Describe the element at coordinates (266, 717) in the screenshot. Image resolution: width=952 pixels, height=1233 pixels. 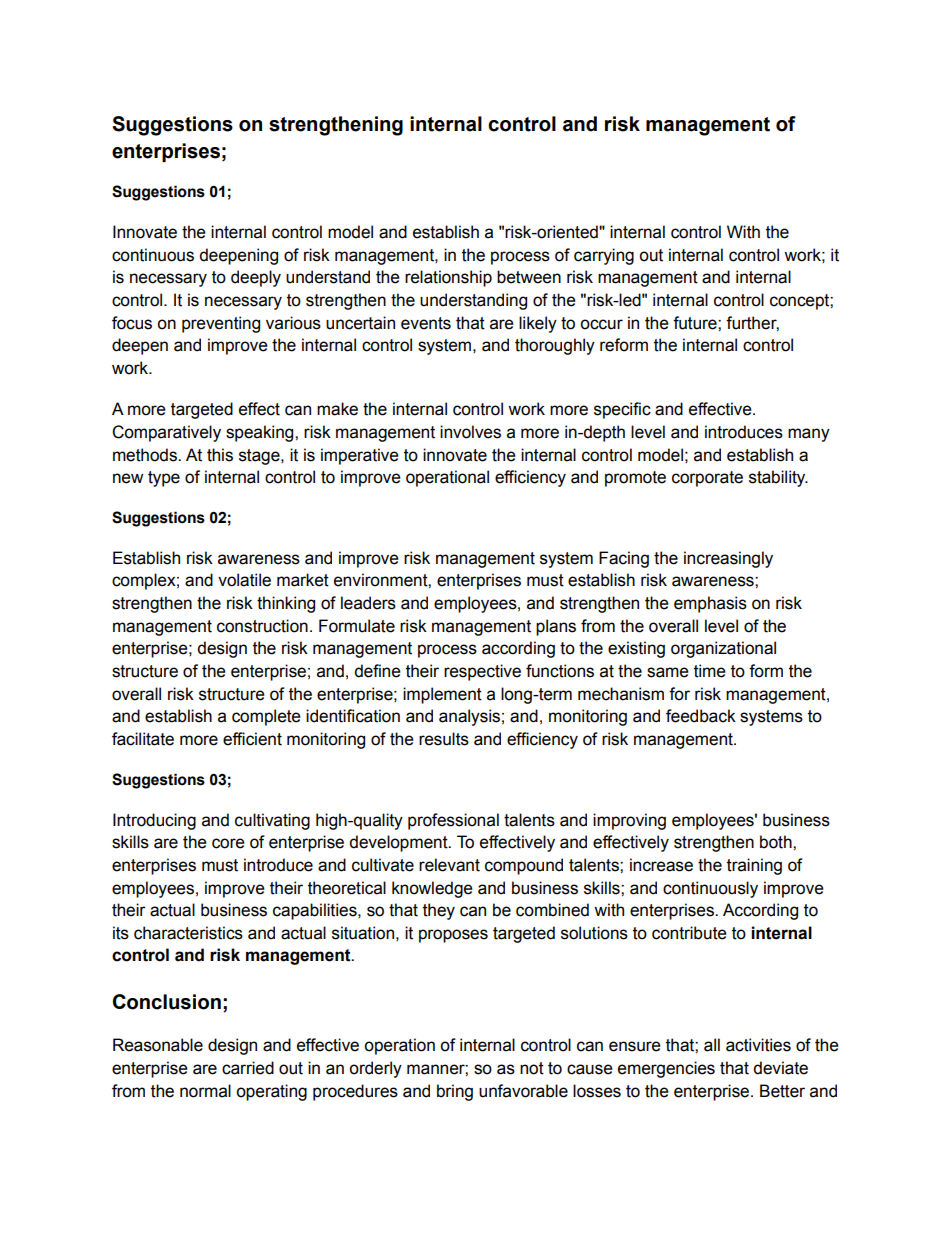
I see `complete` at that location.
